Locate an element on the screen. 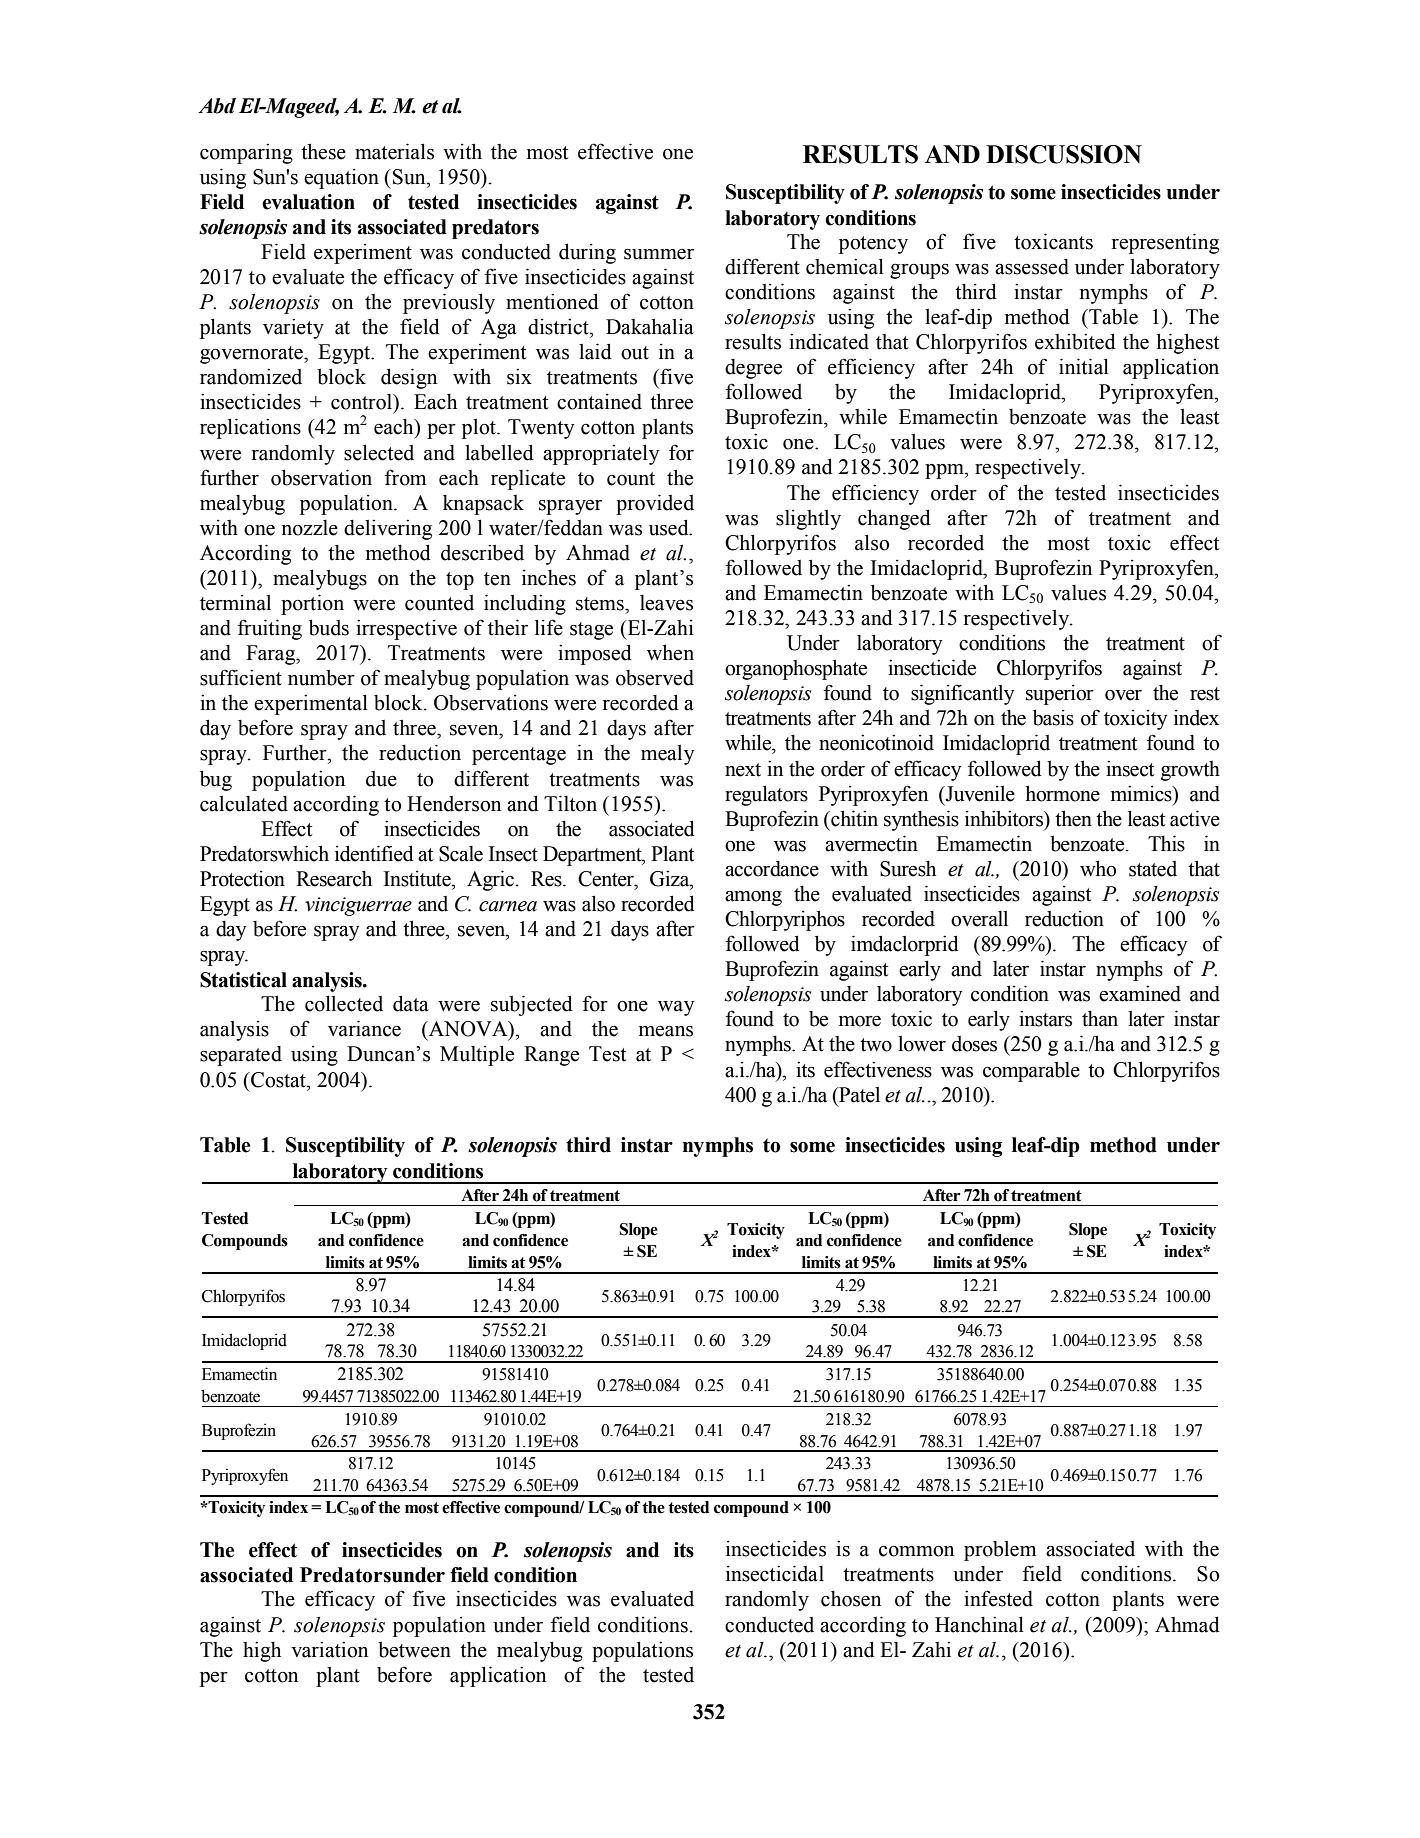 The width and height of the screenshot is (1420, 1838). provided is located at coordinates (655, 504).
